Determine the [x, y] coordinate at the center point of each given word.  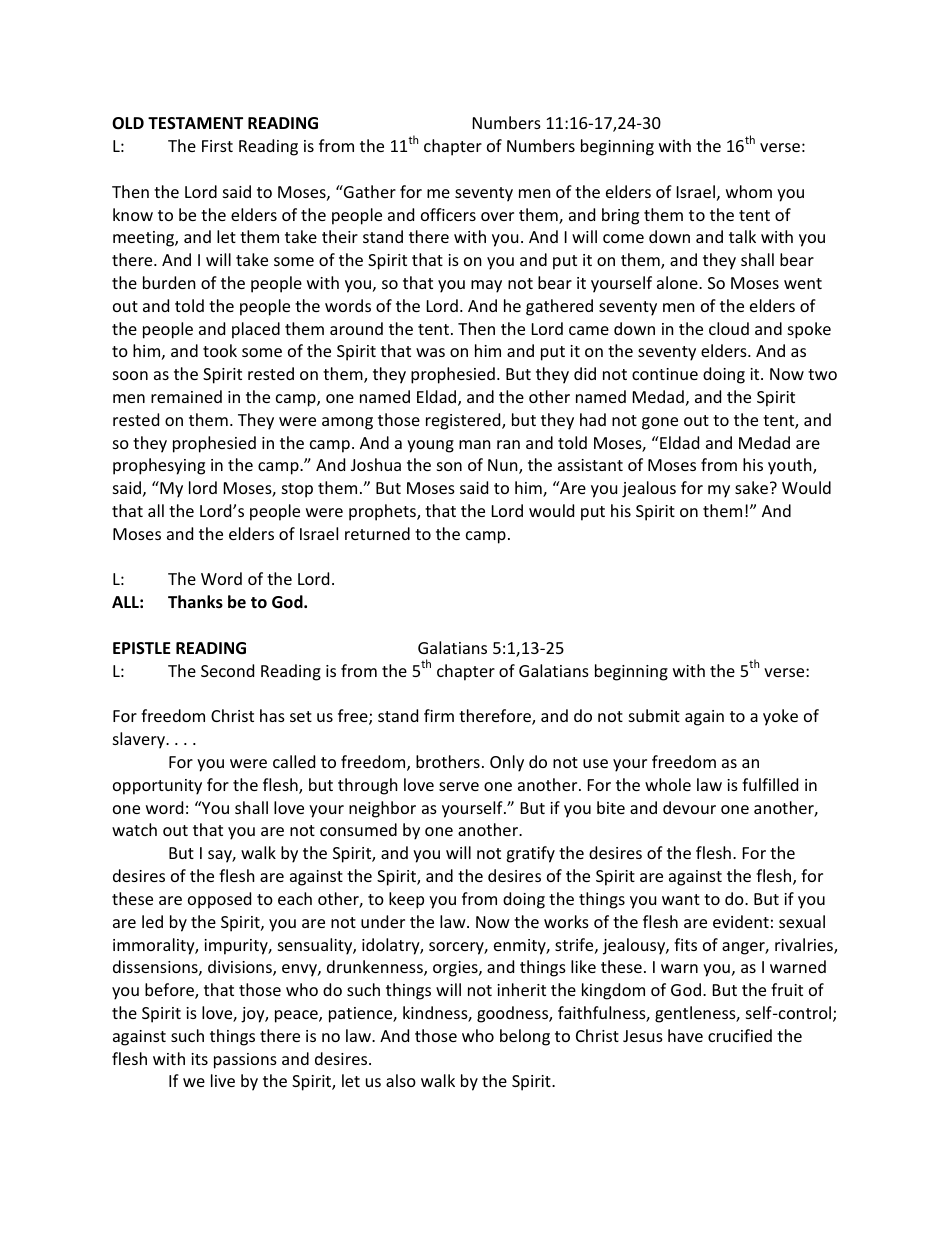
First [217, 146]
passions [245, 1061]
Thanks [195, 602]
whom [749, 191]
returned [377, 533]
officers [448, 214]
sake [751, 487]
